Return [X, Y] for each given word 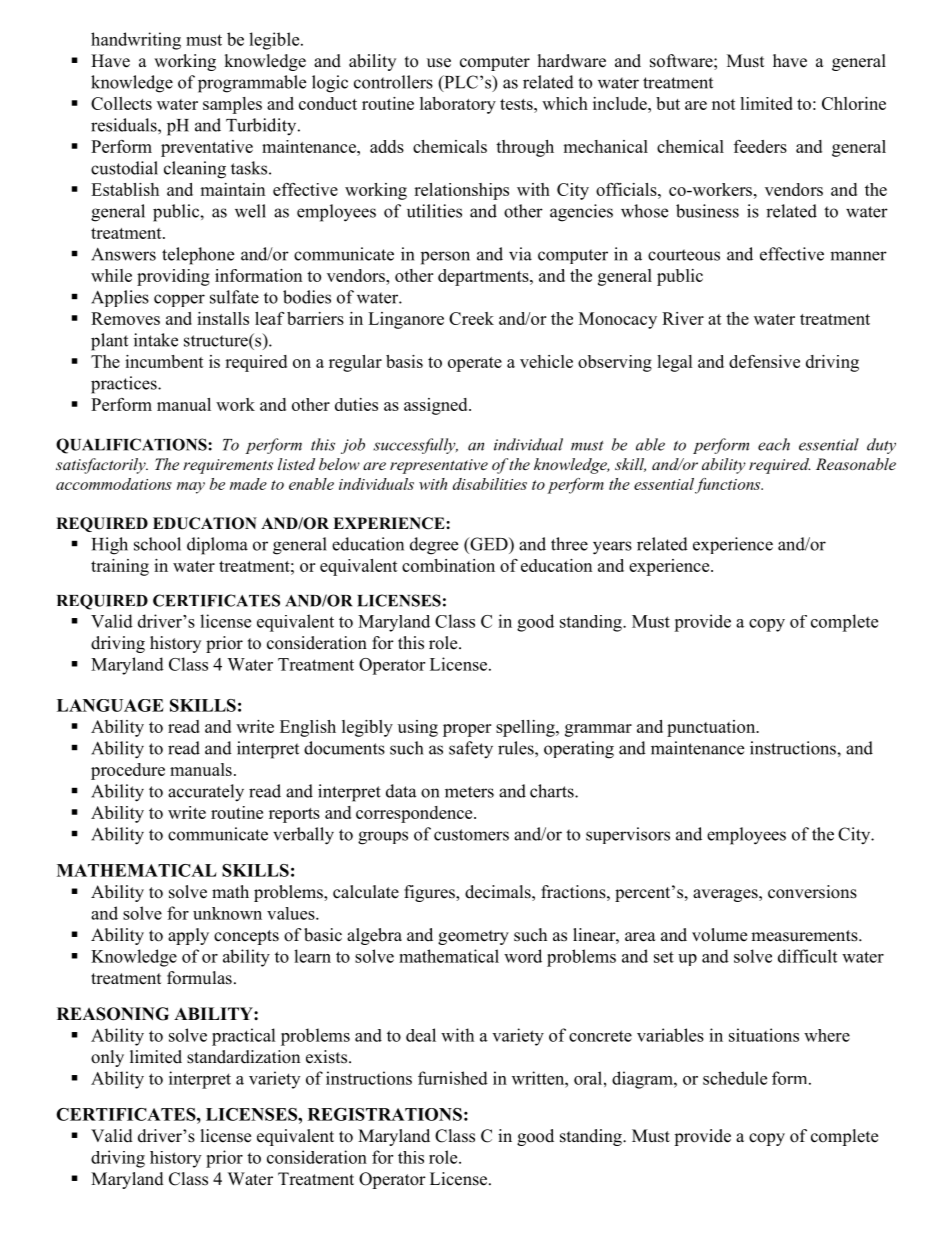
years [612, 548]
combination [448, 565]
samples [232, 105]
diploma [217, 546]
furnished [453, 1078]
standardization [243, 1057]
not [724, 104]
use [439, 63]
